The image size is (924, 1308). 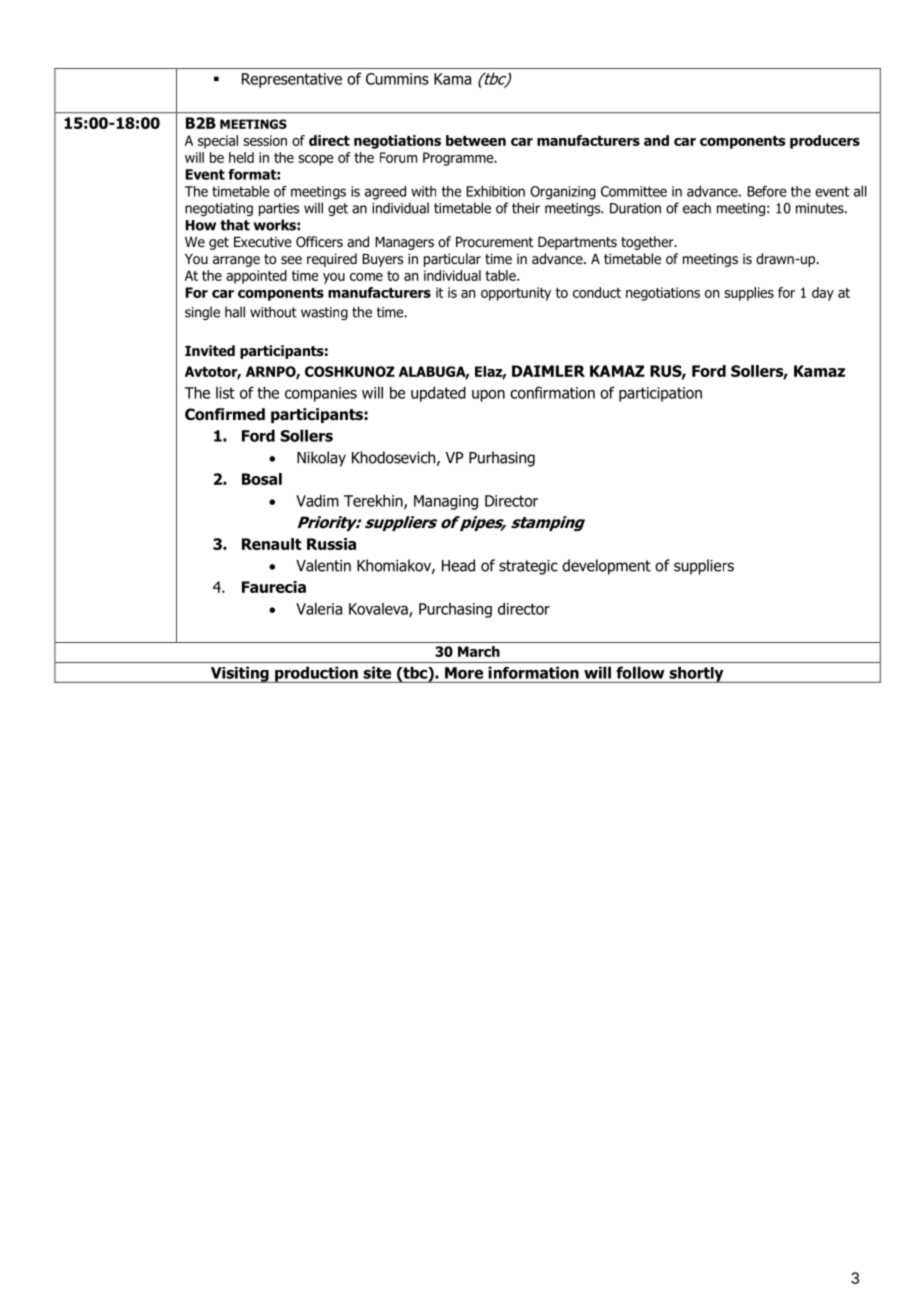 What do you see at coordinates (292, 80) in the page?
I see `Representative` at bounding box center [292, 80].
